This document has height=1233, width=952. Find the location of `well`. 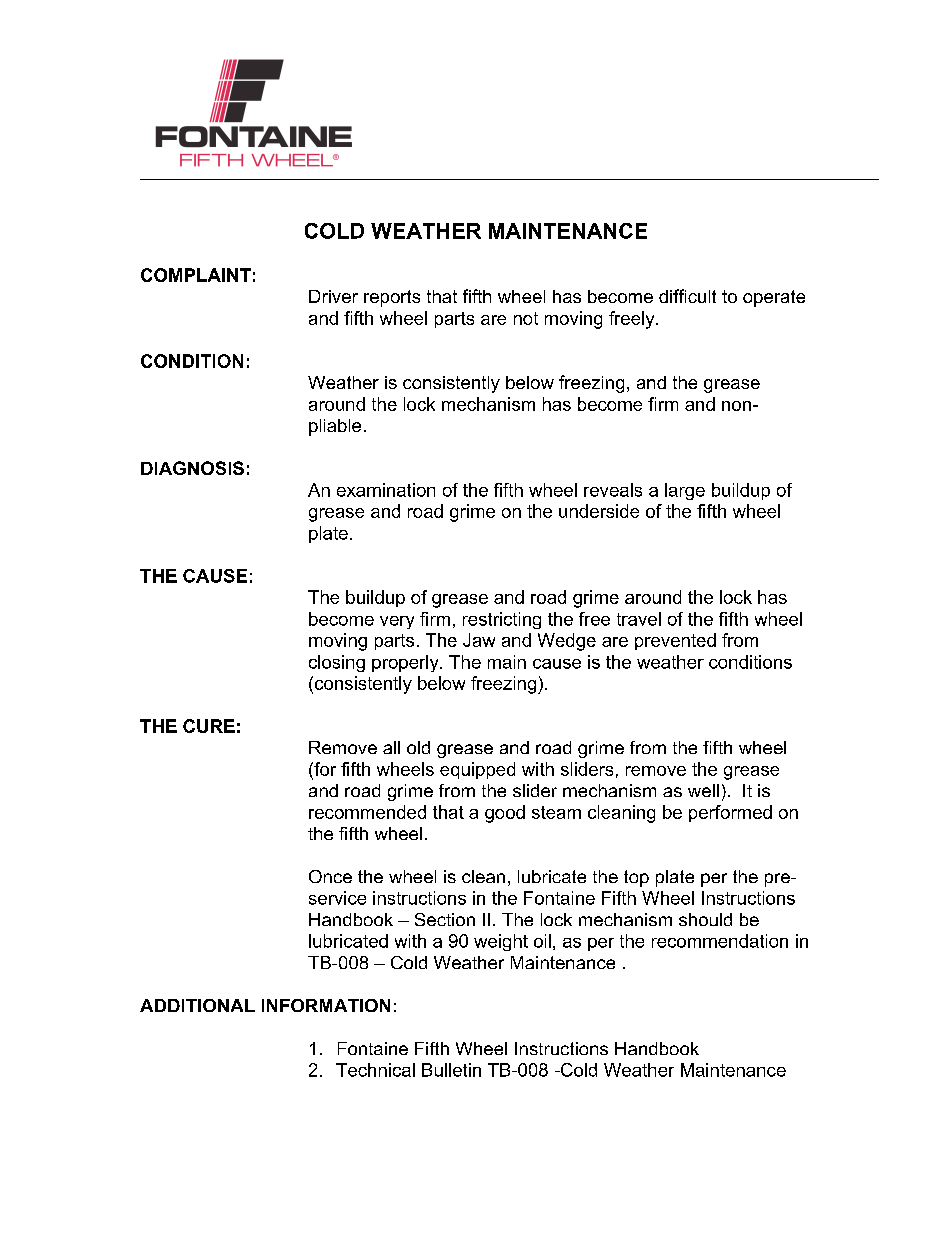

well is located at coordinates (703, 790).
